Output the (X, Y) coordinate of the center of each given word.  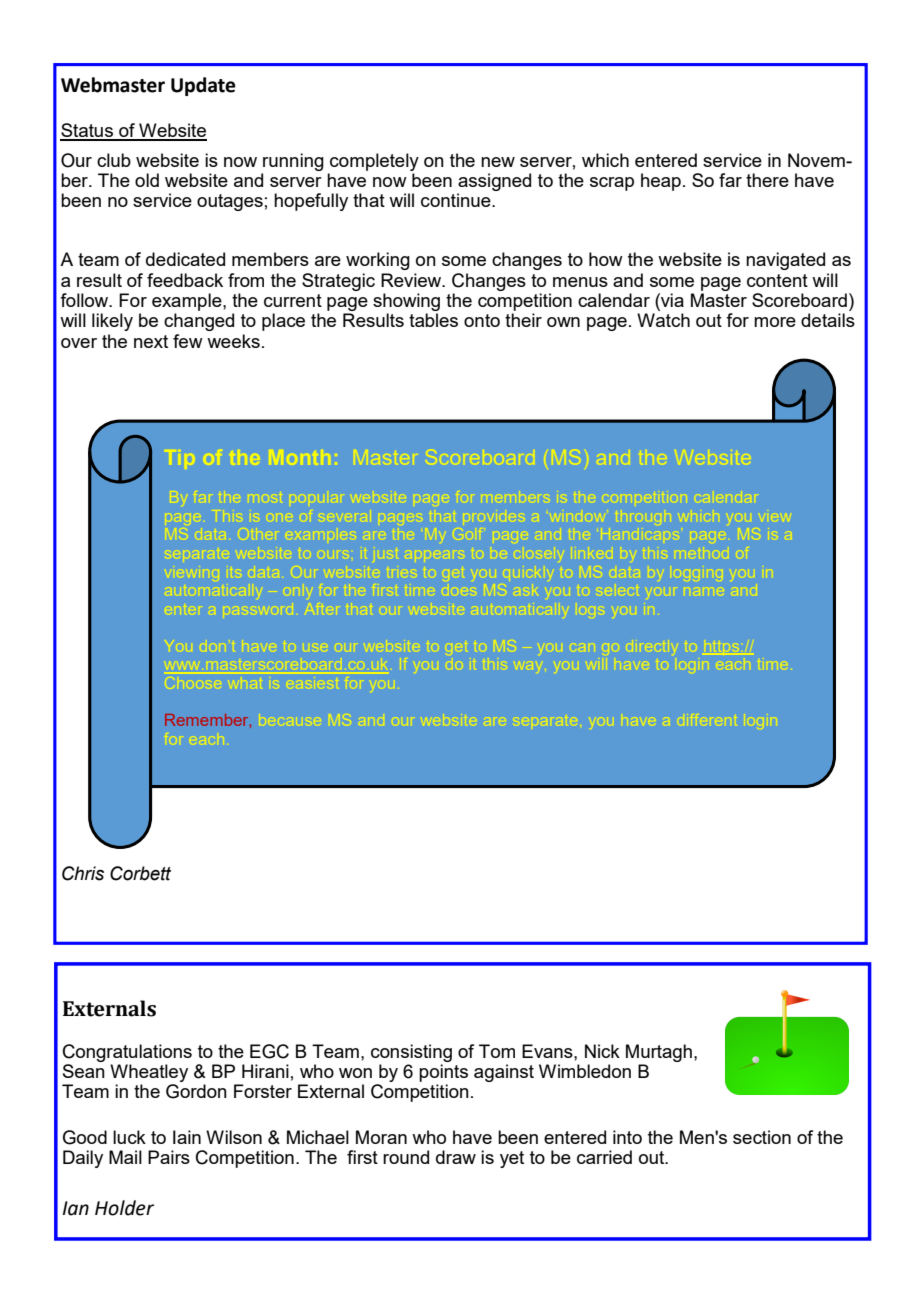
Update (203, 86)
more (775, 322)
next (151, 341)
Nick (602, 1051)
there (767, 180)
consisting (411, 1053)
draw (456, 1157)
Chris (83, 873)
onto (482, 320)
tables (433, 320)
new (498, 162)
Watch (663, 320)
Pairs (169, 1157)
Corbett (140, 873)
